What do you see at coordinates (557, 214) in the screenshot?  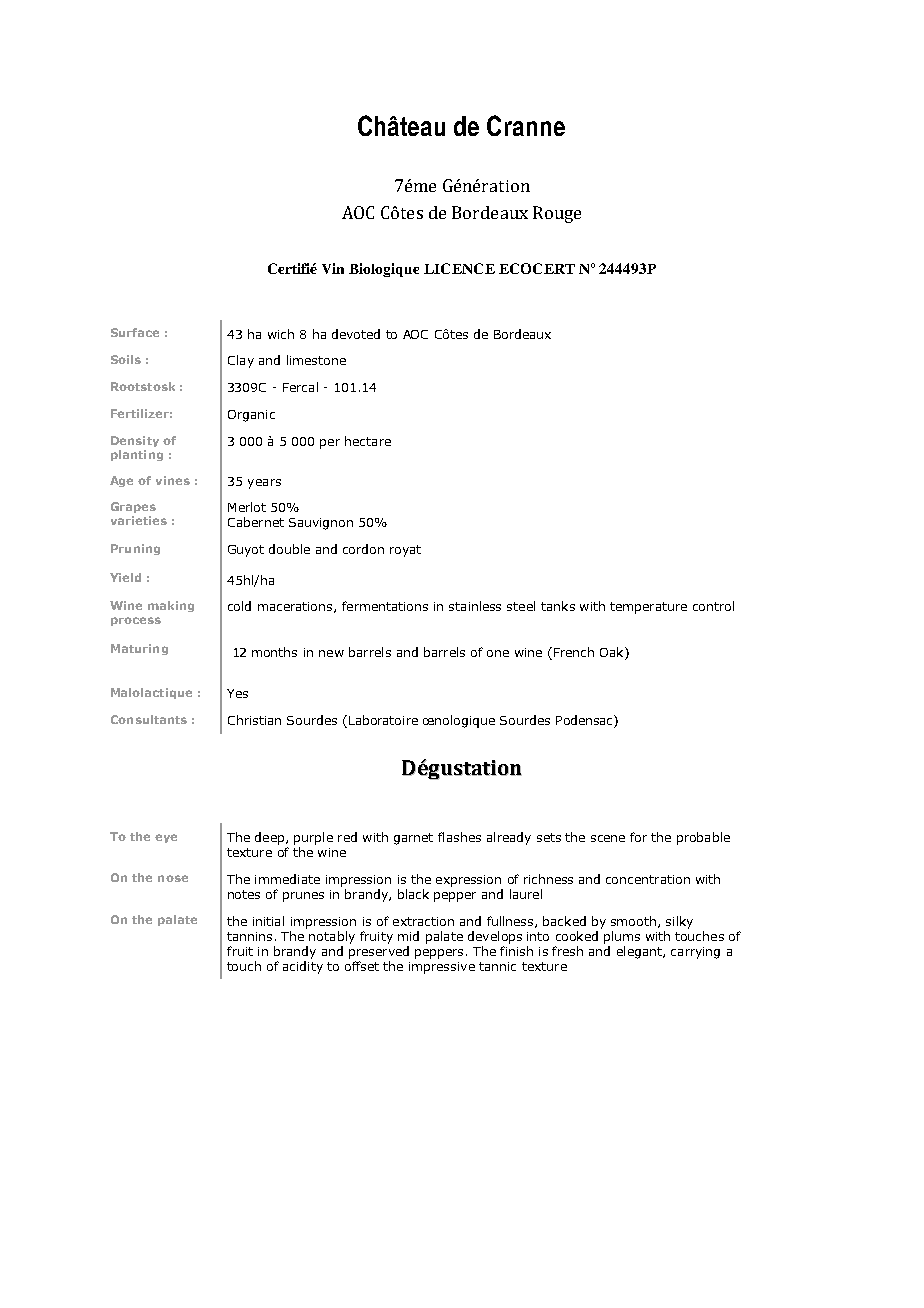 I see `Rouge` at bounding box center [557, 214].
